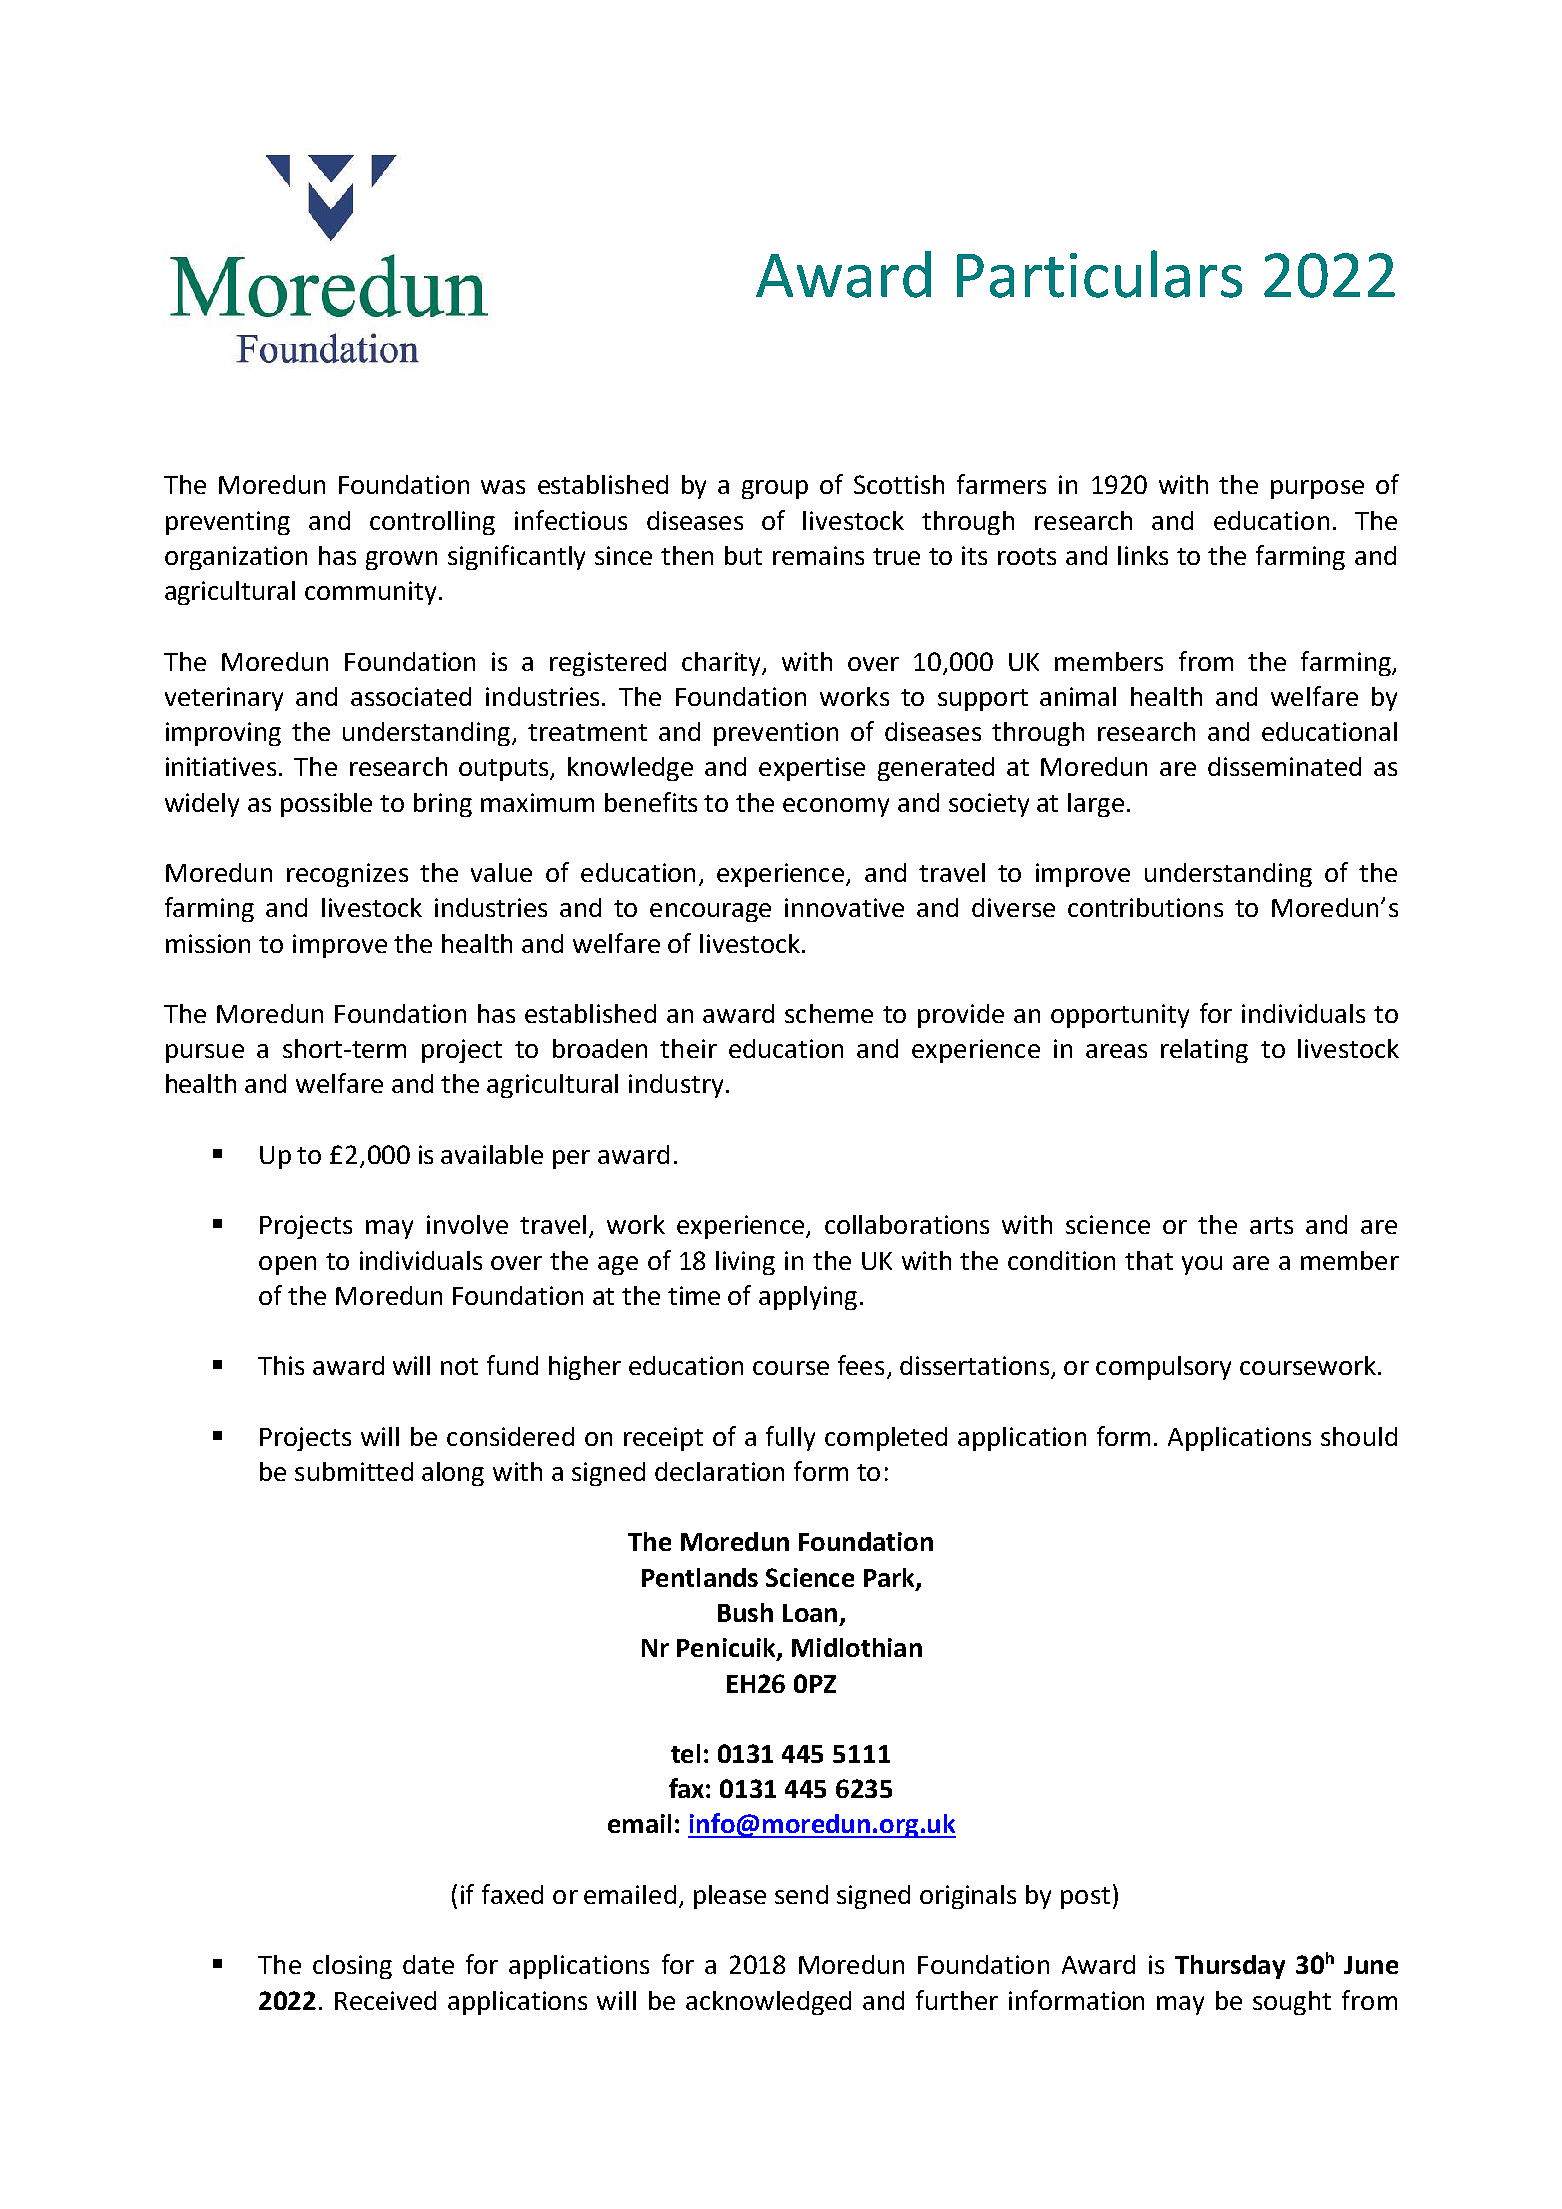  What do you see at coordinates (354, 1471) in the screenshot?
I see `submitted` at bounding box center [354, 1471].
